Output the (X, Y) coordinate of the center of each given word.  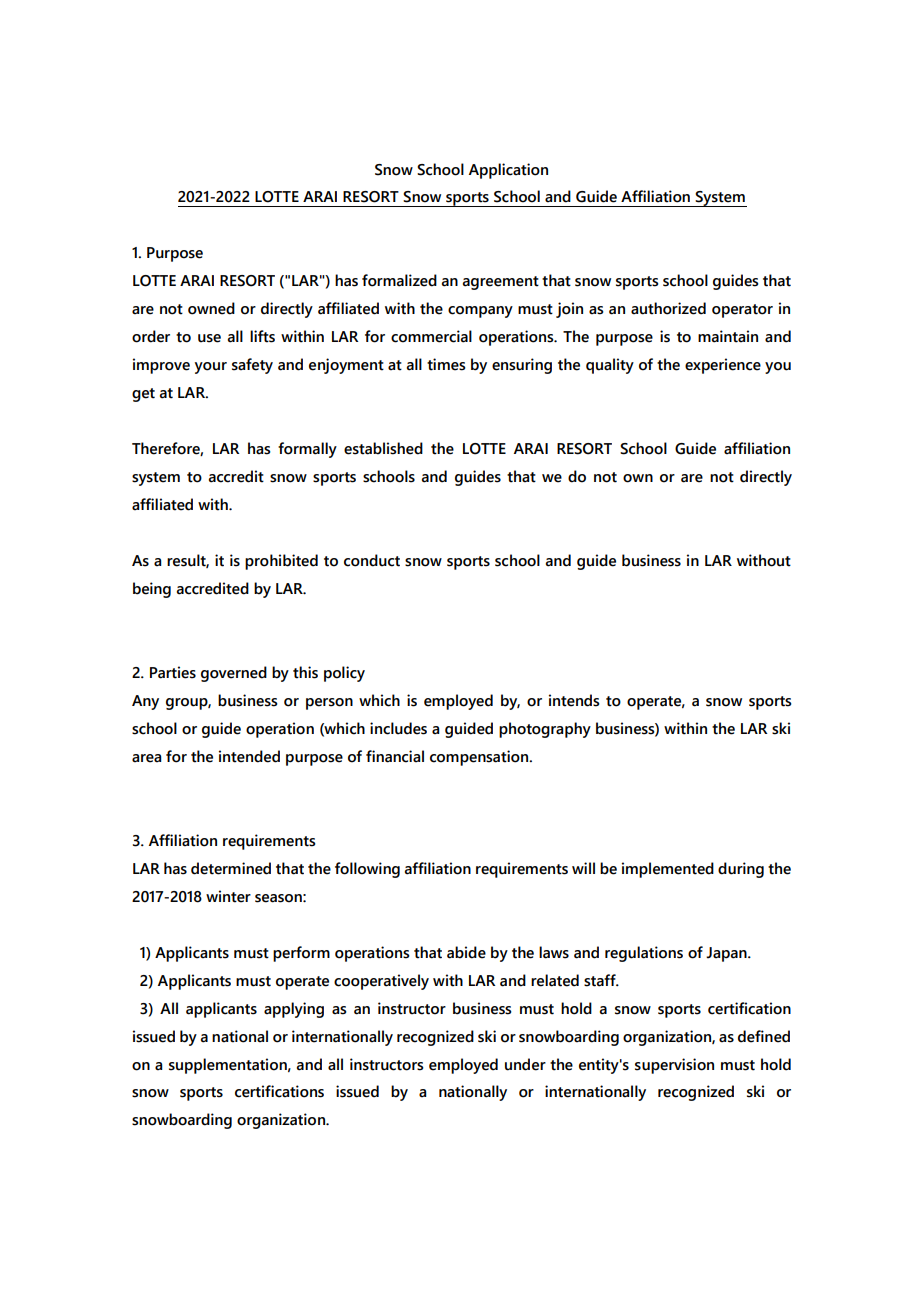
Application (508, 171)
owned (211, 308)
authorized (668, 308)
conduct (372, 560)
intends (574, 700)
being (152, 590)
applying (294, 1010)
